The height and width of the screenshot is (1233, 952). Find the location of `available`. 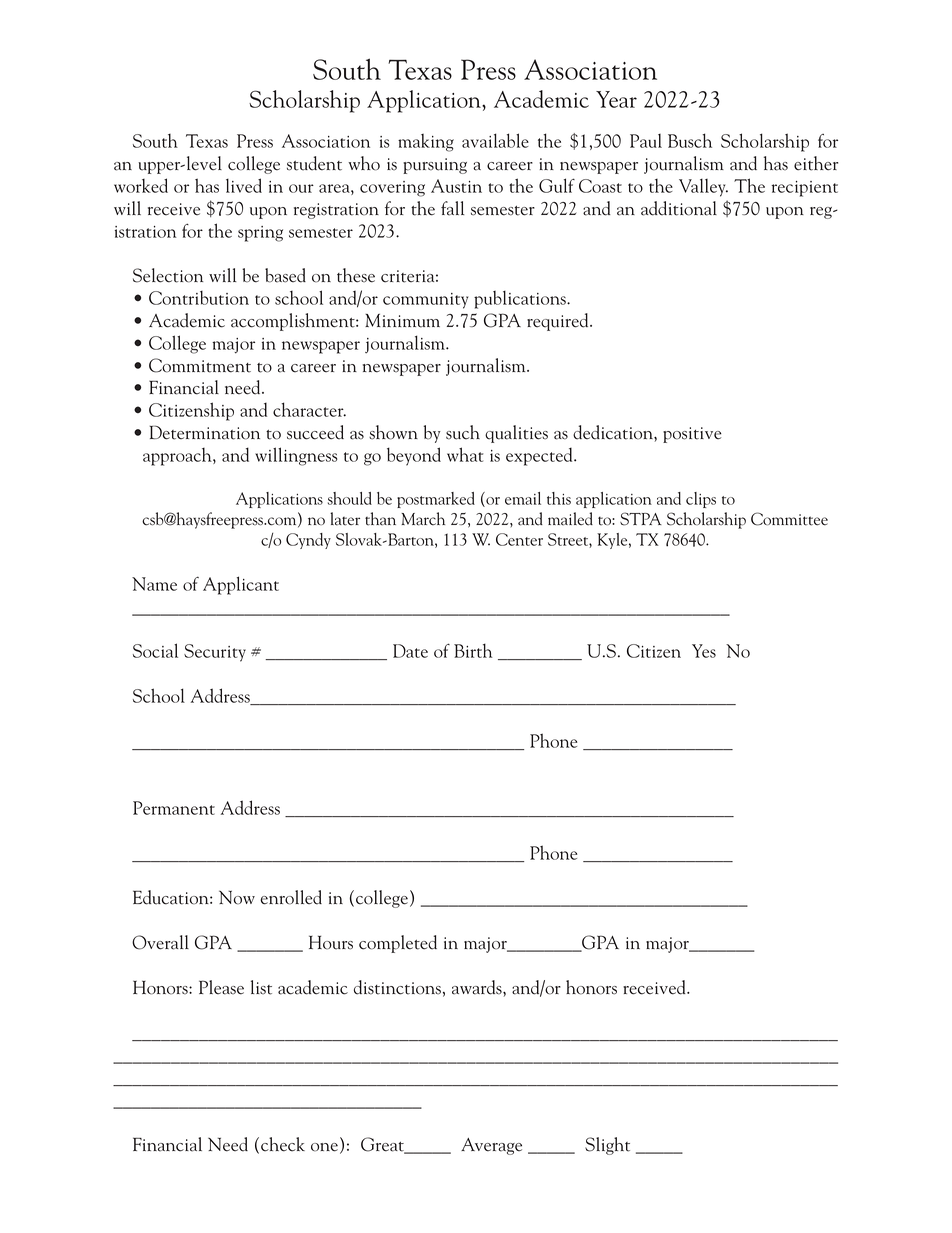

available is located at coordinates (495, 140).
